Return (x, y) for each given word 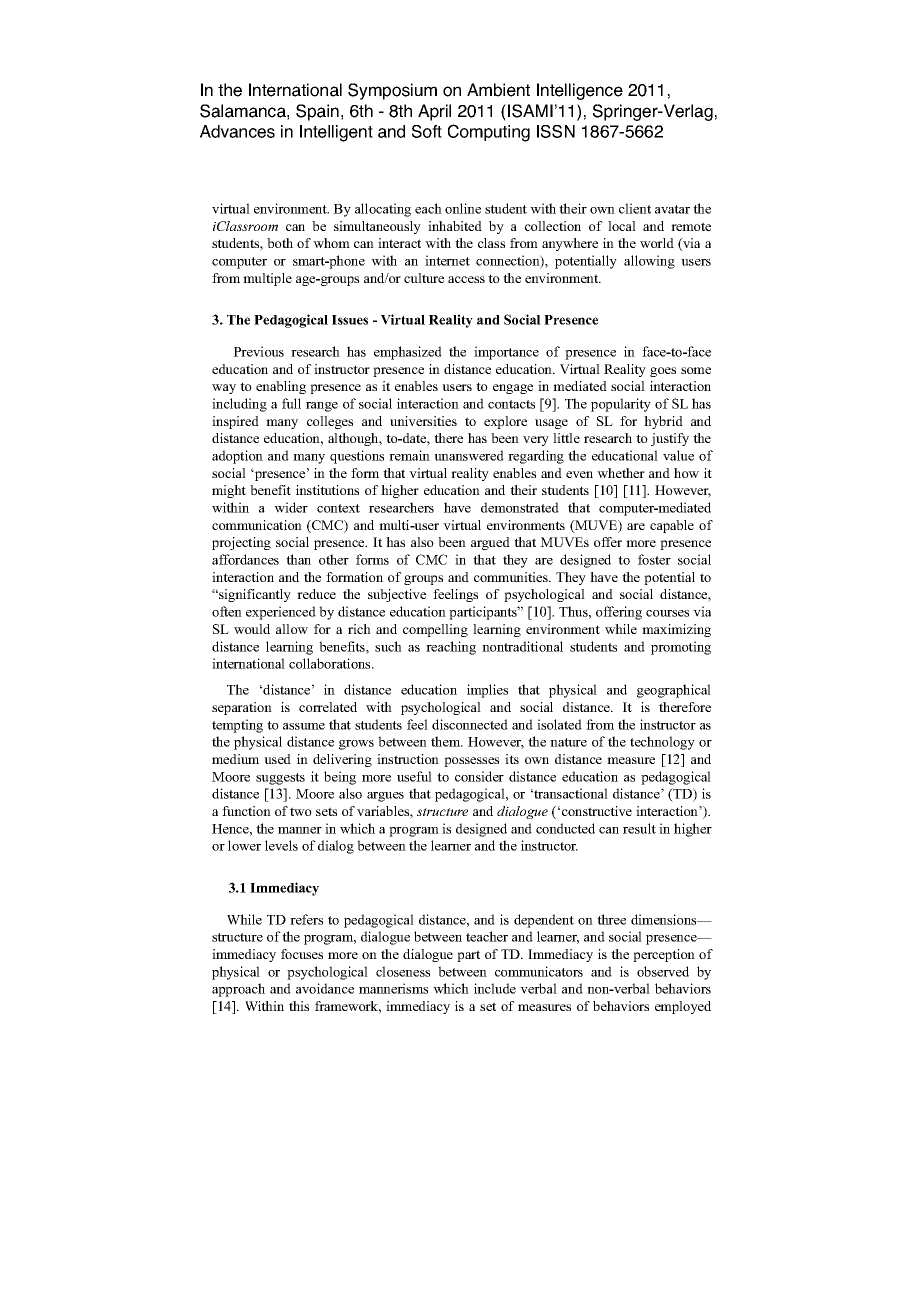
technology (662, 743)
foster (654, 559)
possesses (471, 762)
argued (490, 543)
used (277, 759)
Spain (317, 112)
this (299, 1006)
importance (506, 353)
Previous (258, 351)
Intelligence (580, 91)
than (298, 559)
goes (663, 372)
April (434, 112)
